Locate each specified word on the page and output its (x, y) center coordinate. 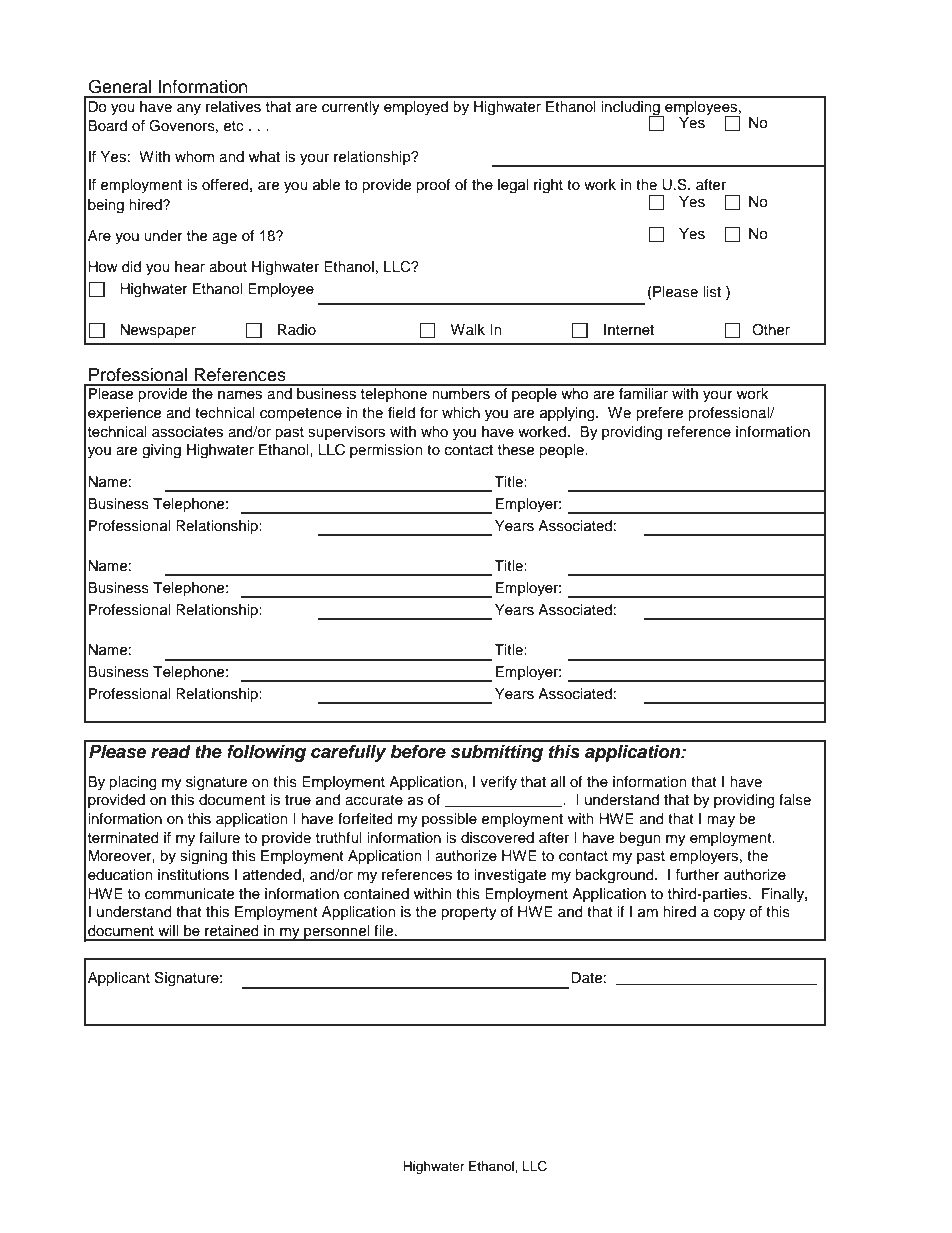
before (418, 752)
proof (433, 186)
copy (729, 914)
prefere (659, 414)
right (548, 186)
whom (194, 156)
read (171, 752)
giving (161, 451)
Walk (468, 329)
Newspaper (158, 331)
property (469, 914)
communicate (189, 894)
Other (771, 330)
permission (386, 451)
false (795, 800)
